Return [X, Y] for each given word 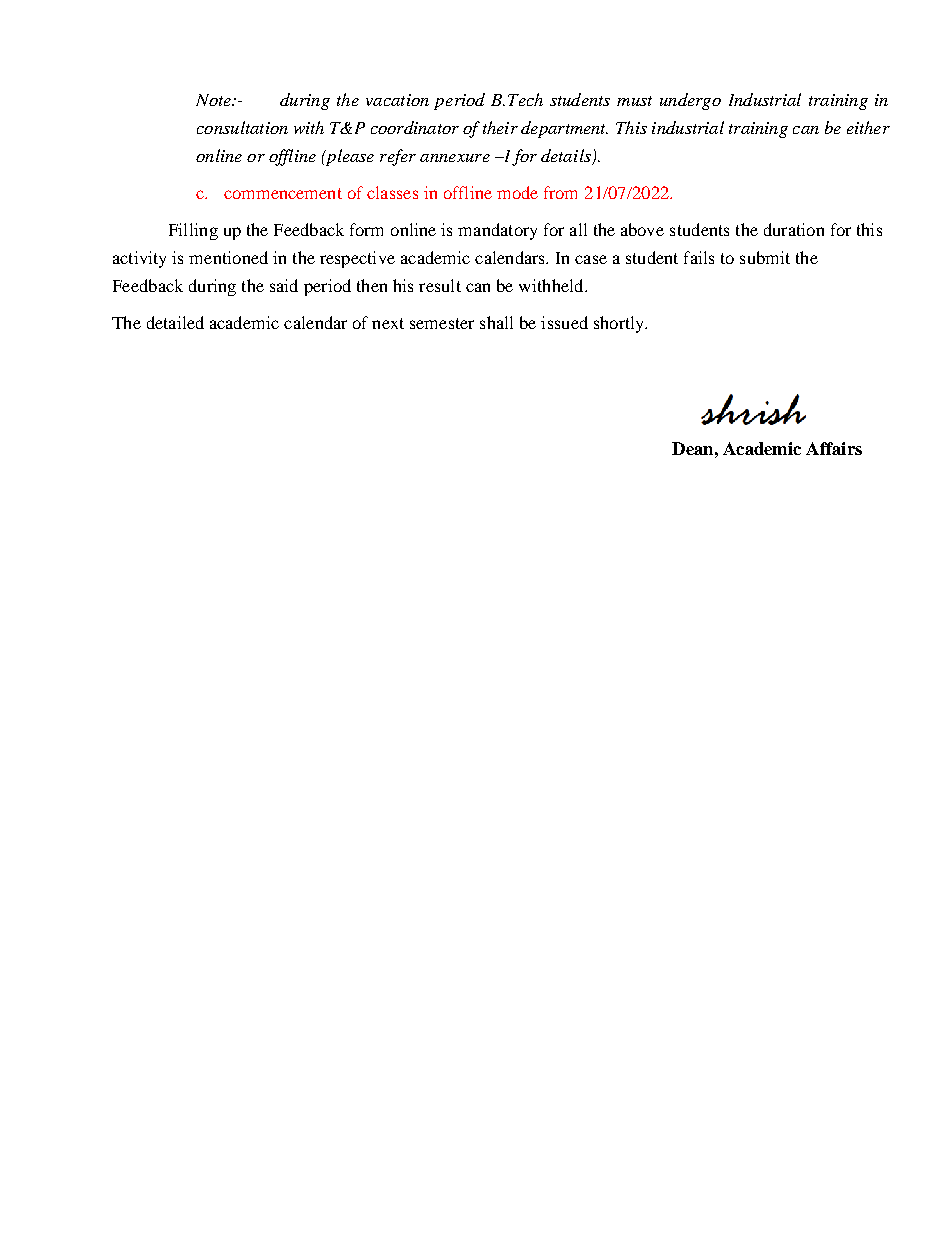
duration [794, 229]
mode [517, 192]
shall [496, 322]
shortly [620, 324]
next [388, 323]
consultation [242, 127]
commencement [283, 193]
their [500, 127]
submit [765, 257]
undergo [690, 101]
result [440, 285]
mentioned [228, 257]
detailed [175, 322]
